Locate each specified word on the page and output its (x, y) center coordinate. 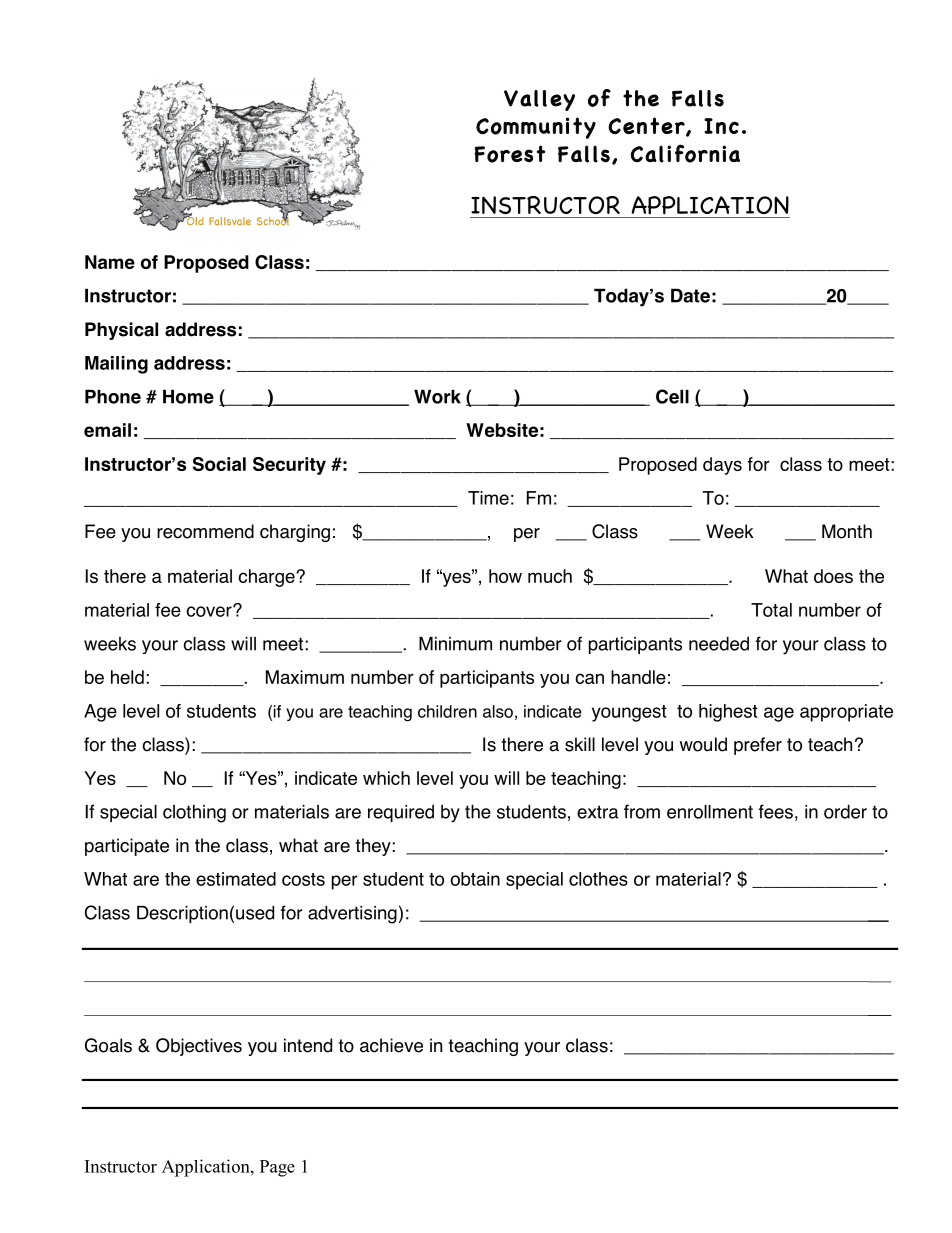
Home (188, 396)
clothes (598, 879)
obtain (475, 879)
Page (277, 1168)
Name (110, 262)
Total (771, 610)
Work (437, 396)
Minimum (455, 644)
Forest (509, 154)
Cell (672, 396)
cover (210, 611)
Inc (721, 126)
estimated (236, 879)
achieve (391, 1045)
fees (775, 811)
